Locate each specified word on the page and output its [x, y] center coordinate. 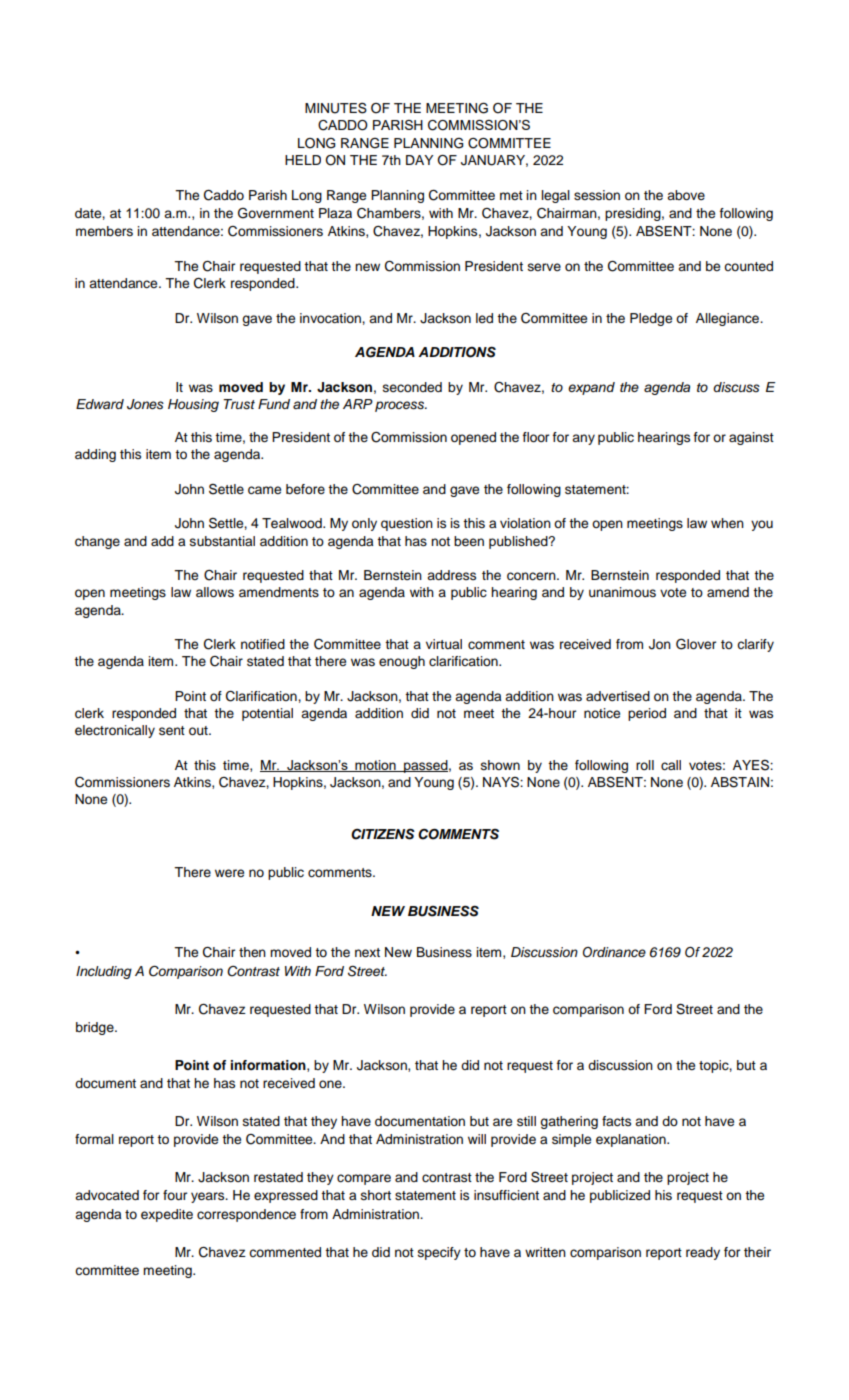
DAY [419, 160]
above [686, 195]
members [104, 231]
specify [439, 1253]
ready [703, 1253]
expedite [167, 1215]
